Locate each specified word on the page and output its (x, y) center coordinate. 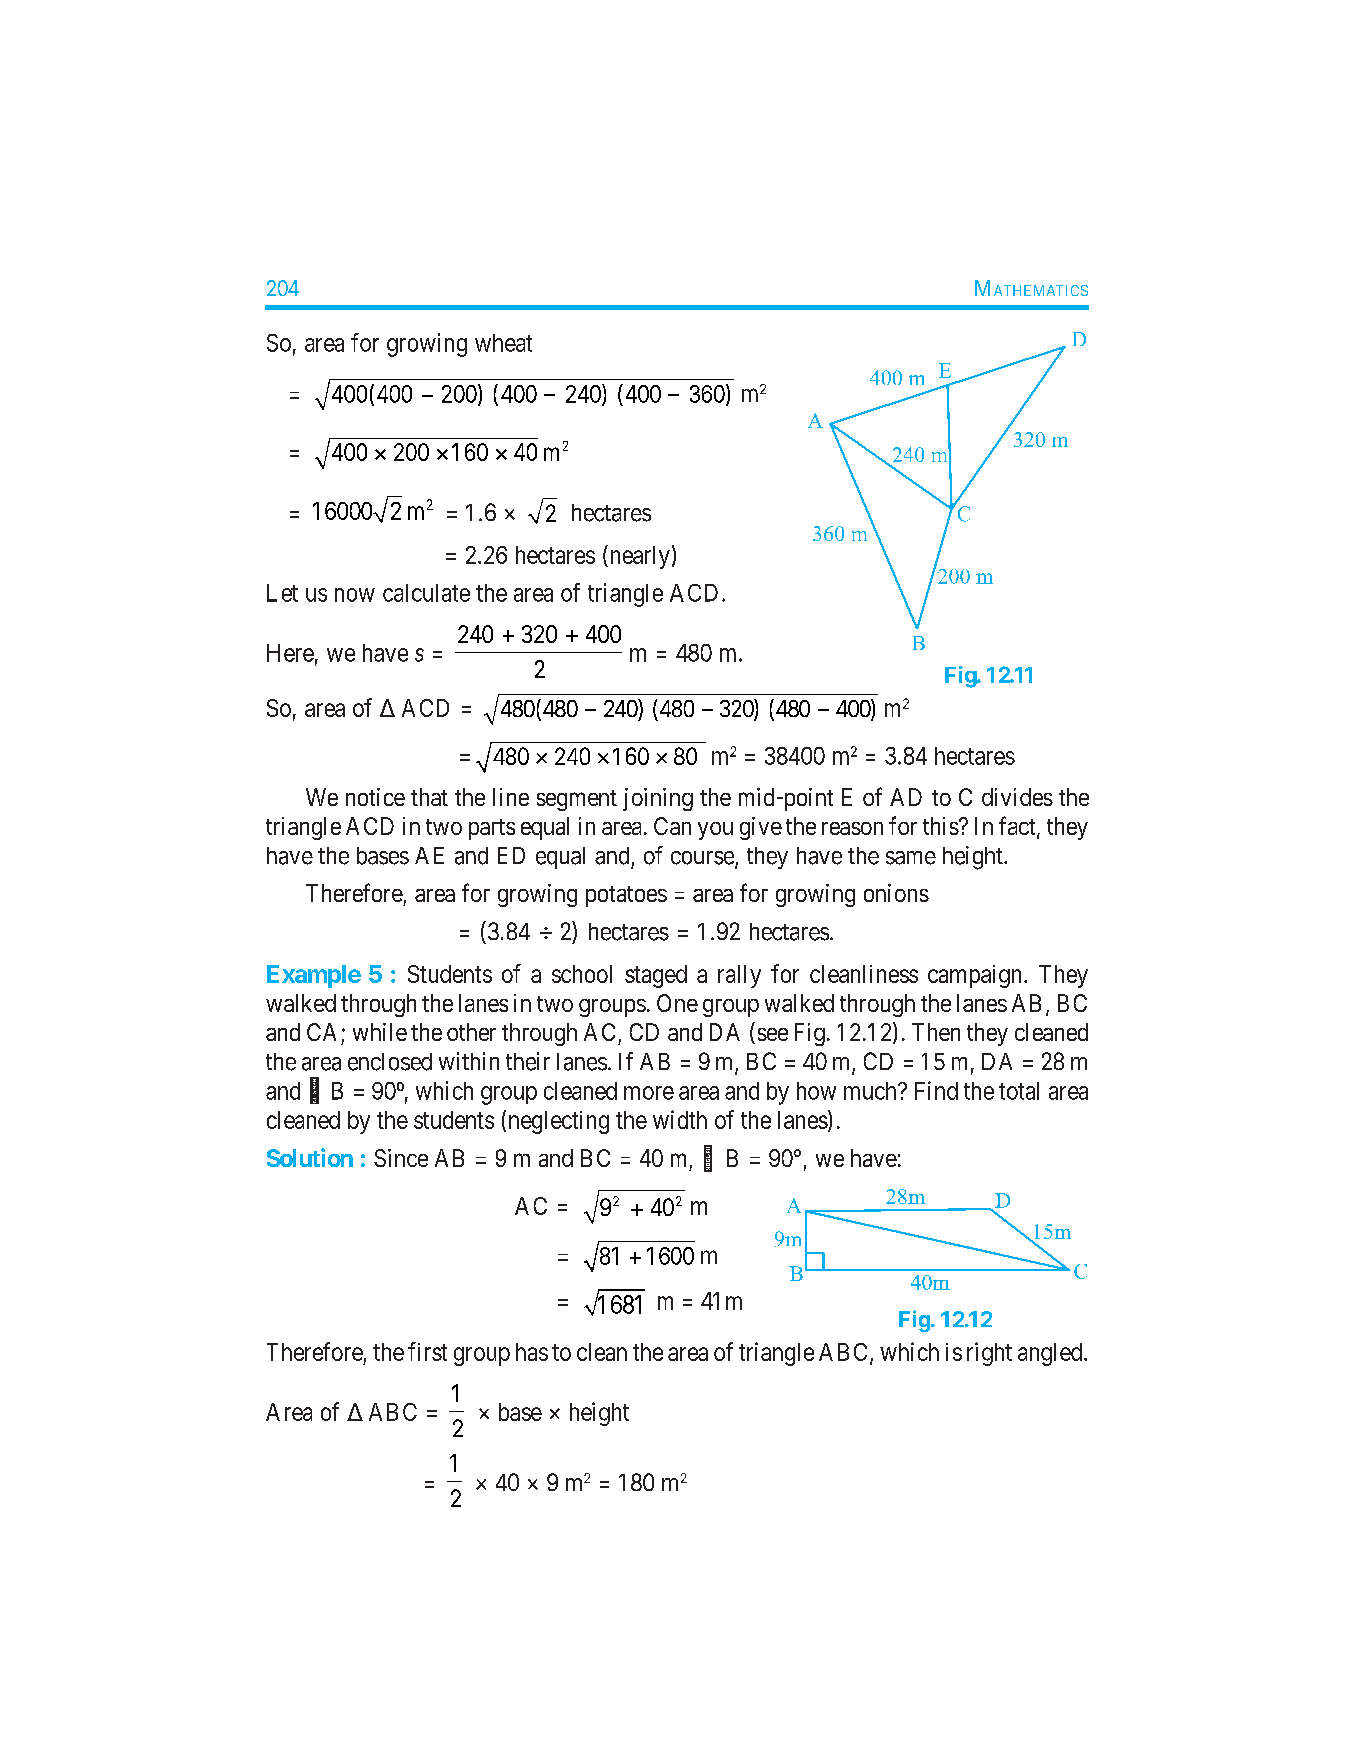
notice (375, 797)
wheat (503, 343)
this (941, 826)
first (427, 1351)
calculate (426, 593)
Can (672, 826)
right (989, 1354)
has (532, 1352)
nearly (638, 557)
